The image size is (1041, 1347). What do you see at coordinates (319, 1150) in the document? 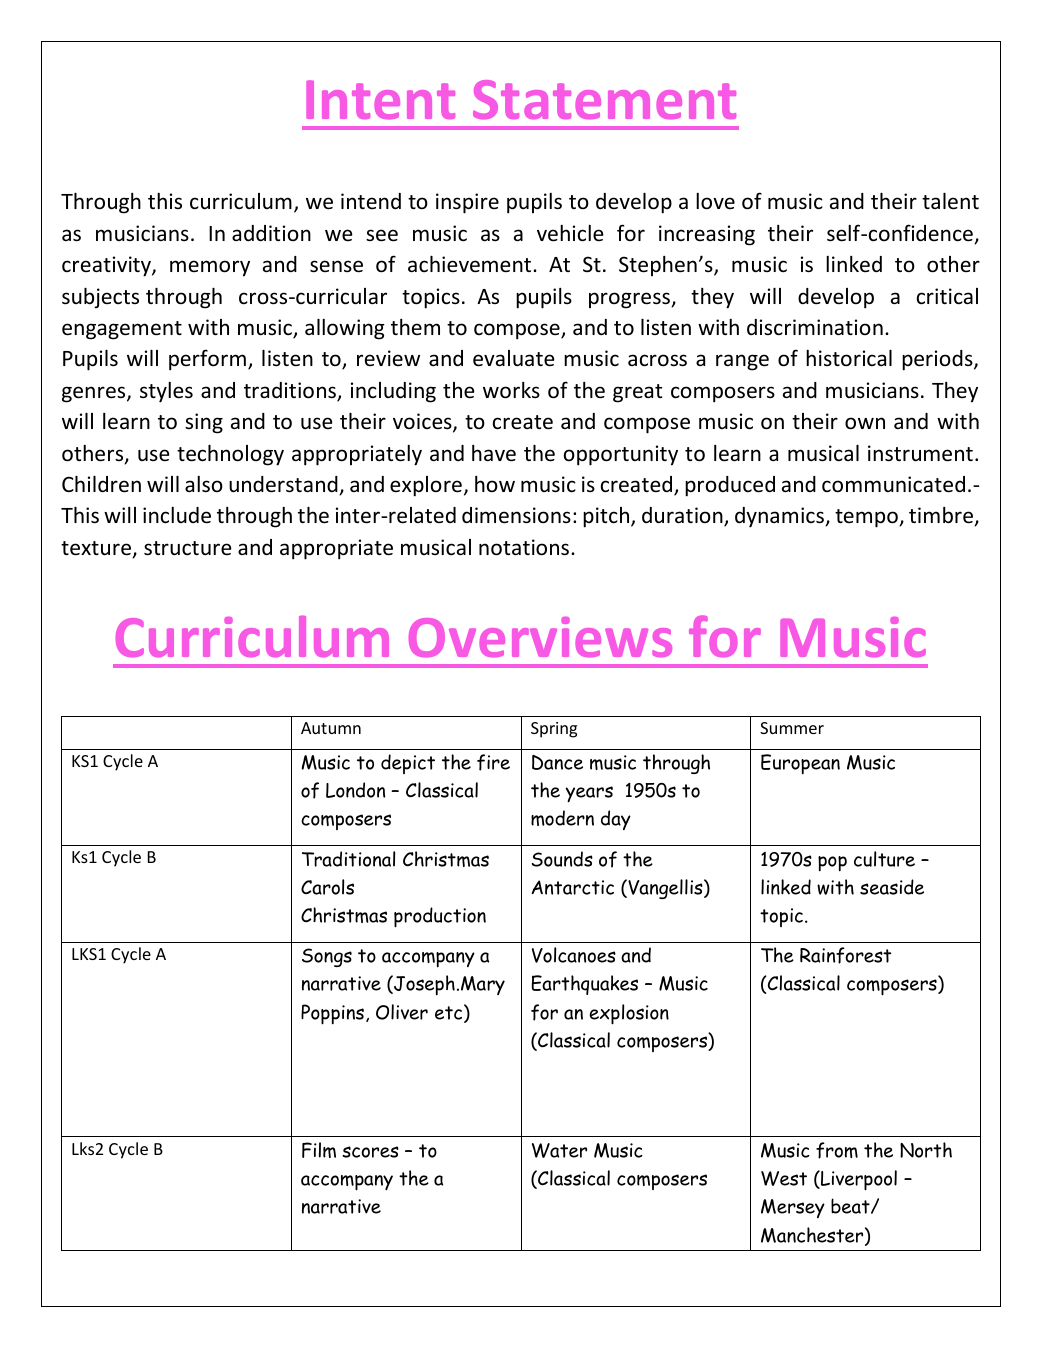
I see `Film` at bounding box center [319, 1150].
